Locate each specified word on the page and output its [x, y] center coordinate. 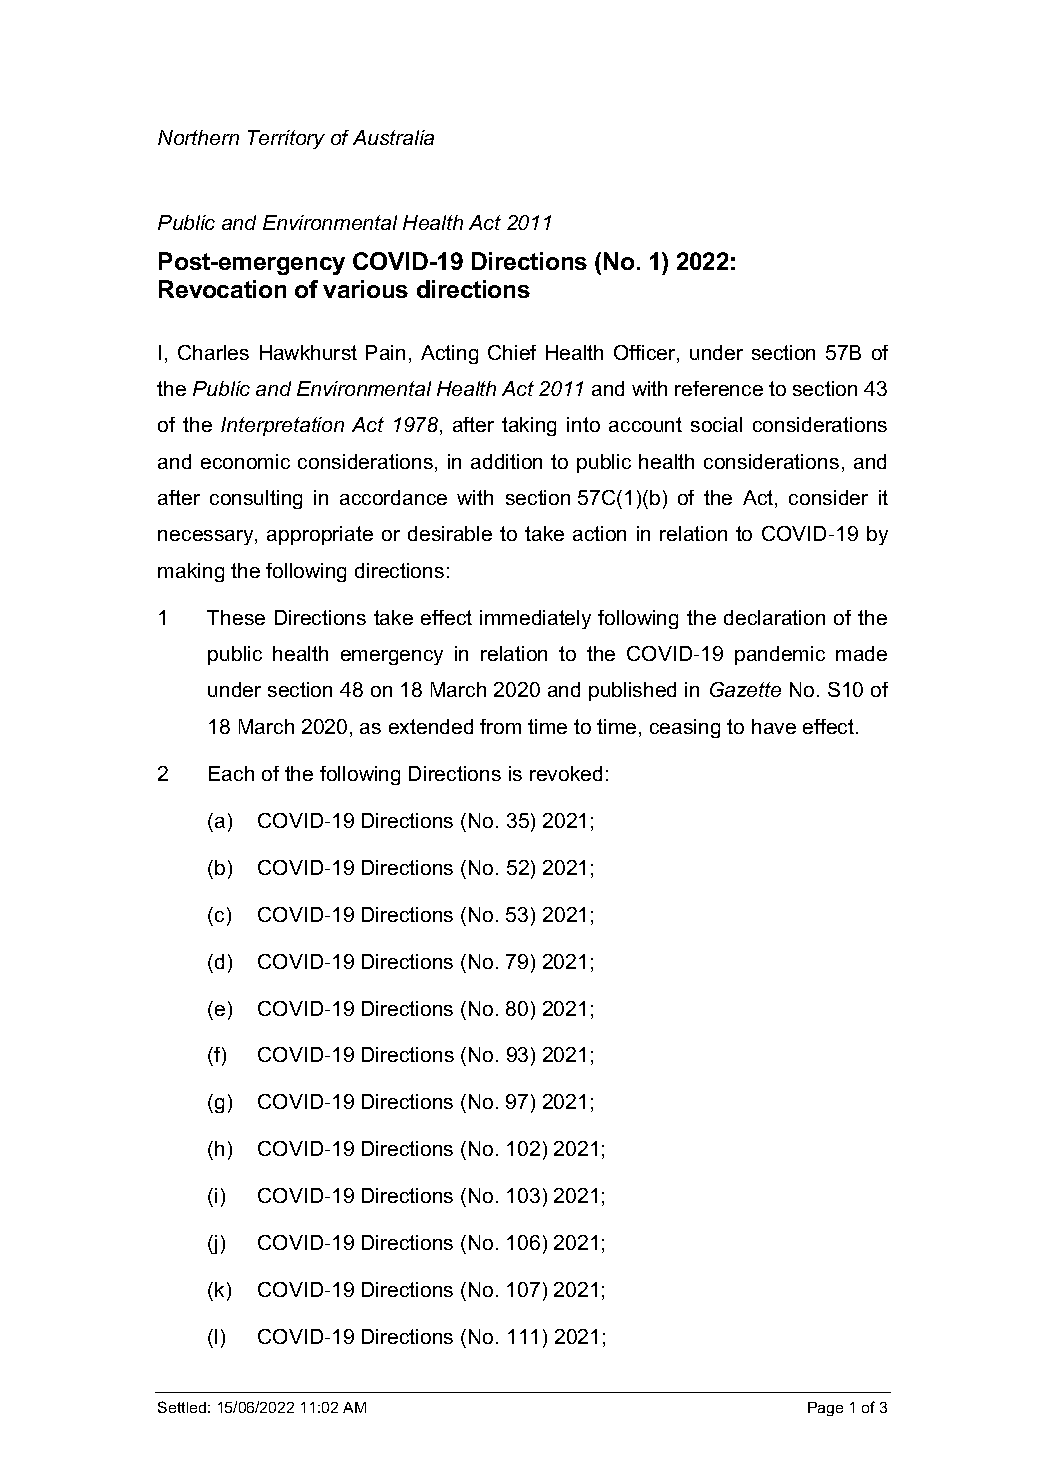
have [774, 726]
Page [825, 1409]
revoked [566, 773]
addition [506, 461]
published [632, 691]
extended [431, 726]
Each [231, 773]
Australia [393, 137]
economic [245, 461]
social [716, 424]
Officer [646, 354]
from [500, 726]
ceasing [685, 728]
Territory [286, 139]
